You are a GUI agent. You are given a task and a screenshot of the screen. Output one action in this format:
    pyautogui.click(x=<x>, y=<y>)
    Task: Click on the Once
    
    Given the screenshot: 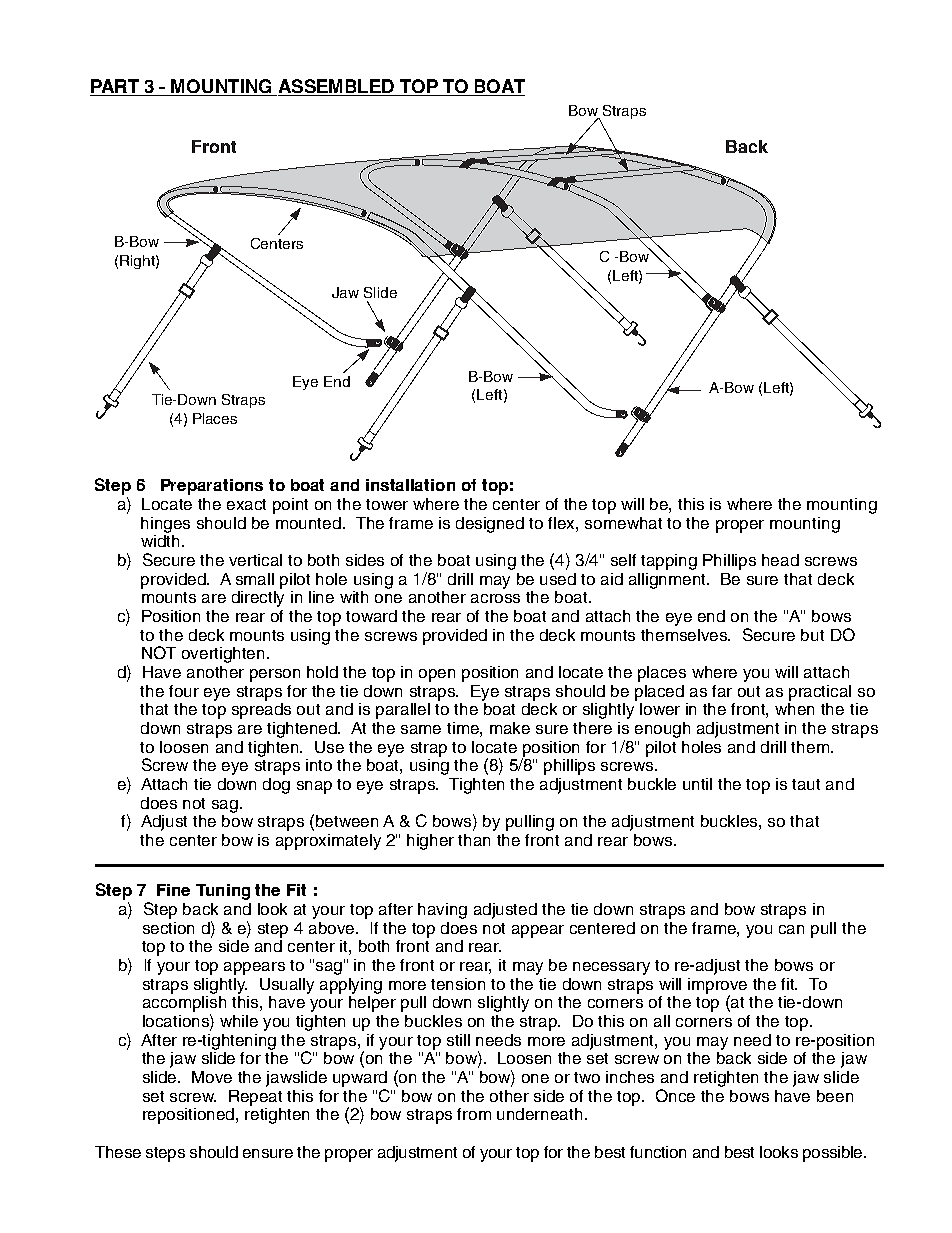 What is the action you would take?
    pyautogui.click(x=675, y=1095)
